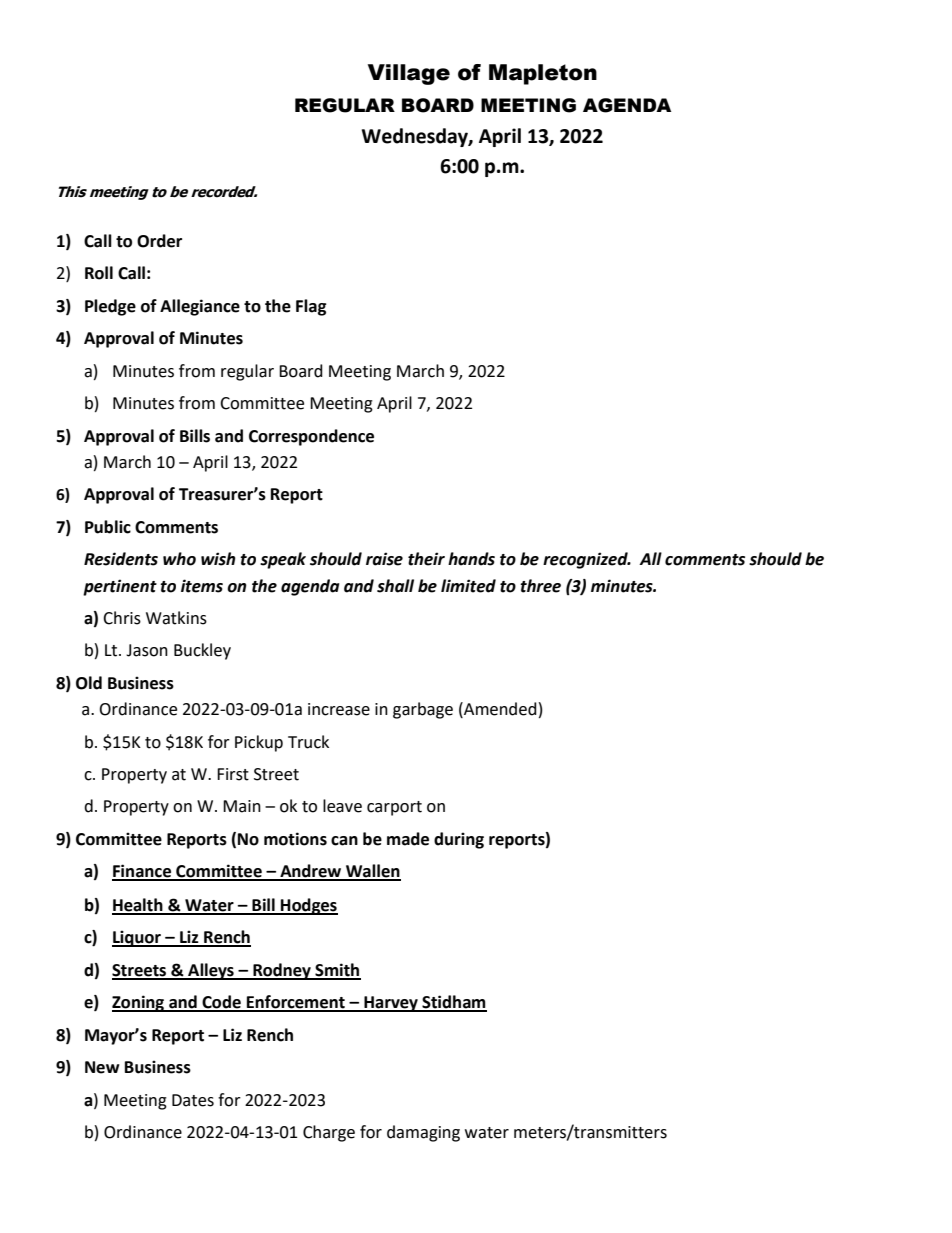 The height and width of the image is (1233, 952). What do you see at coordinates (342, 806) in the image?
I see `leave` at bounding box center [342, 806].
